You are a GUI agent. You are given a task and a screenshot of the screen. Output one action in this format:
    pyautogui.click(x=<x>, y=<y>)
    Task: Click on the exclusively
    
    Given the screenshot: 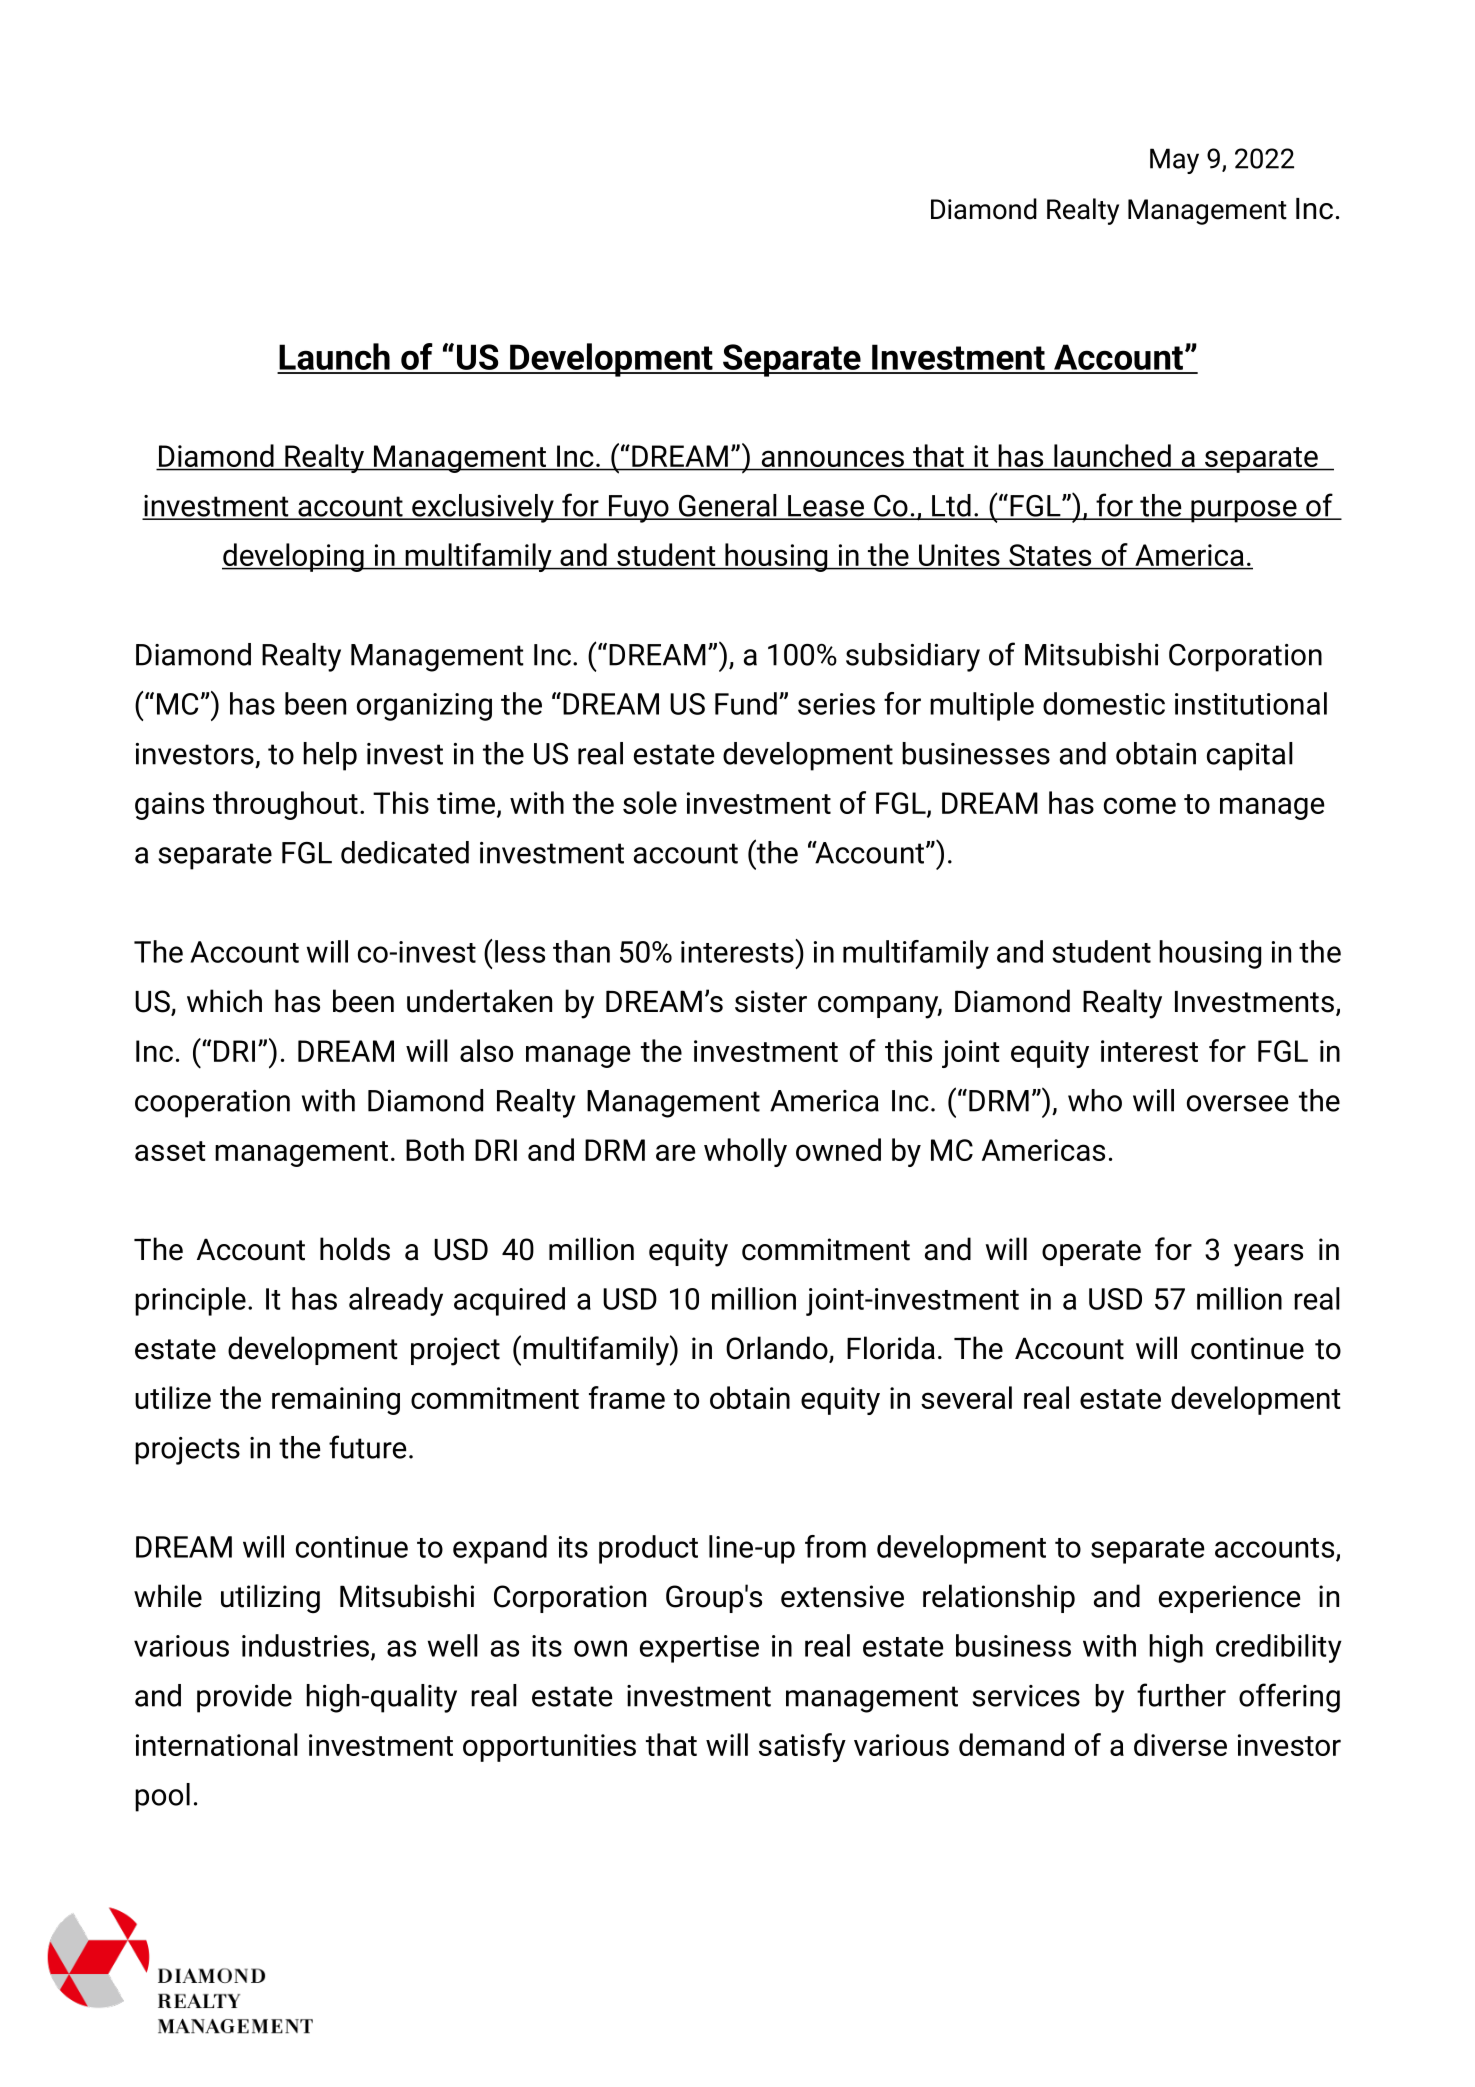 What is the action you would take?
    pyautogui.click(x=483, y=508)
